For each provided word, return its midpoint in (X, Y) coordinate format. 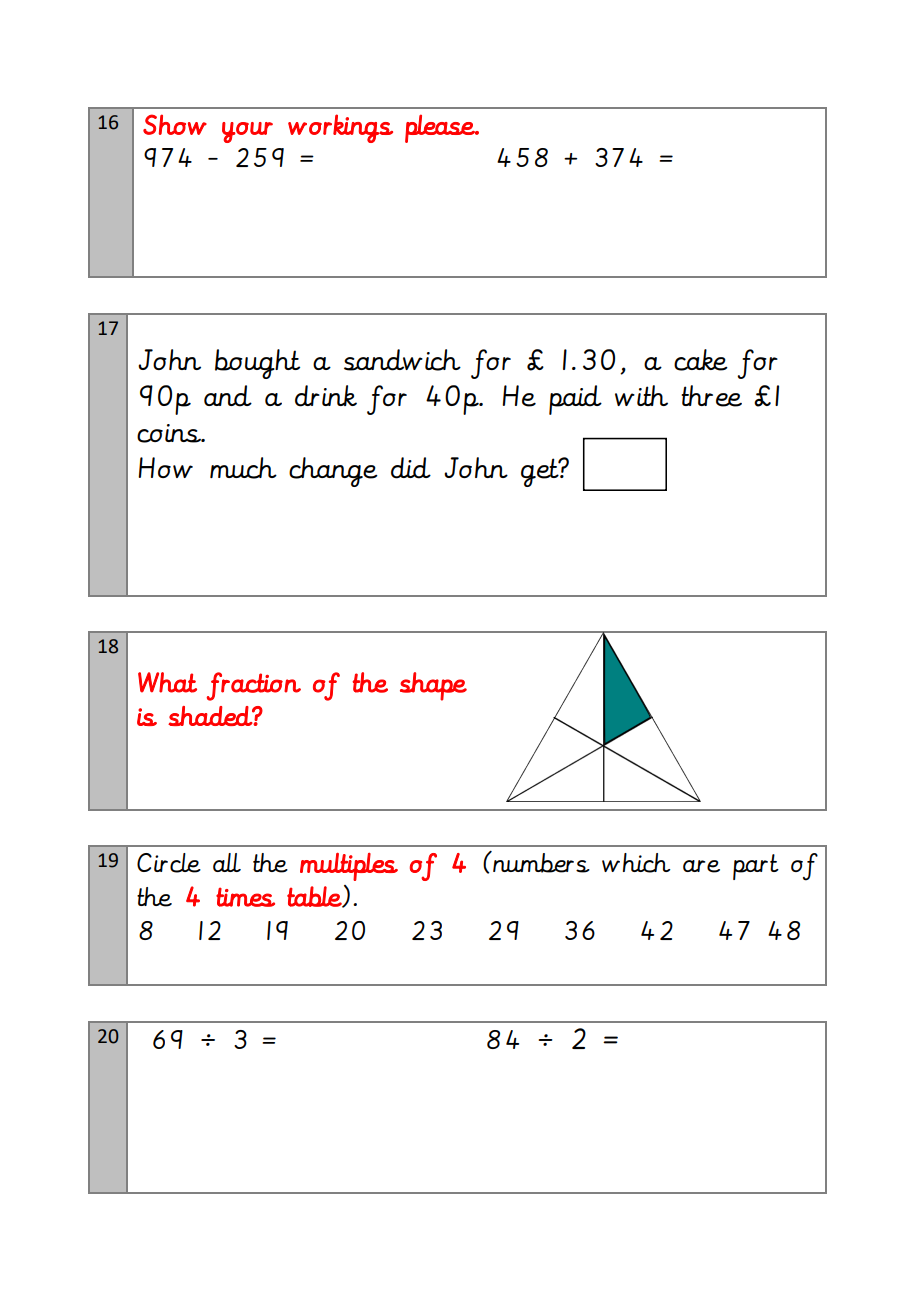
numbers (540, 862)
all (227, 862)
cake (701, 360)
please (441, 128)
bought (257, 364)
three (711, 396)
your (247, 132)
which (636, 863)
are (701, 866)
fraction (254, 686)
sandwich (402, 360)
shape (433, 686)
